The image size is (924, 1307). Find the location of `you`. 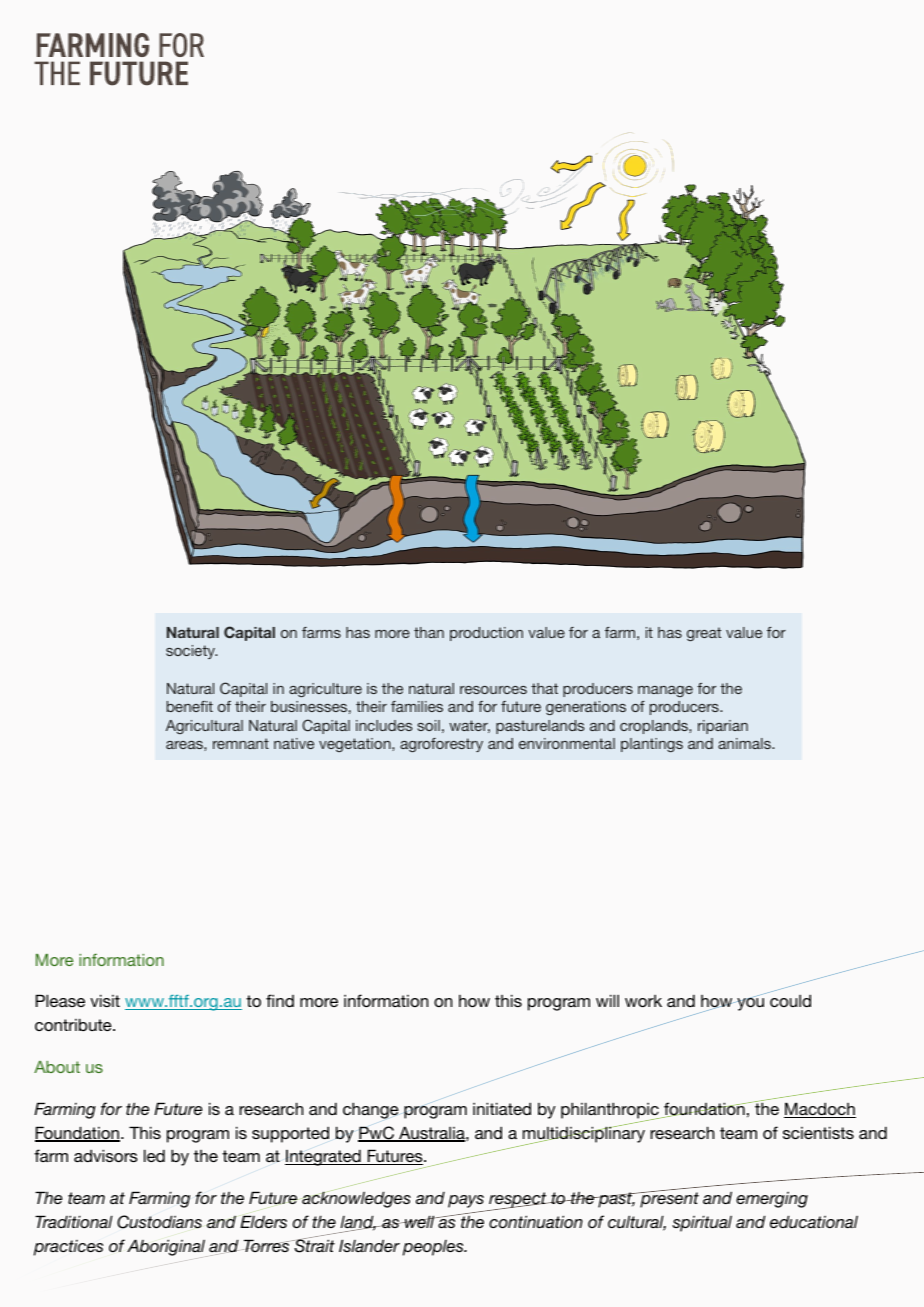

you is located at coordinates (750, 1003).
